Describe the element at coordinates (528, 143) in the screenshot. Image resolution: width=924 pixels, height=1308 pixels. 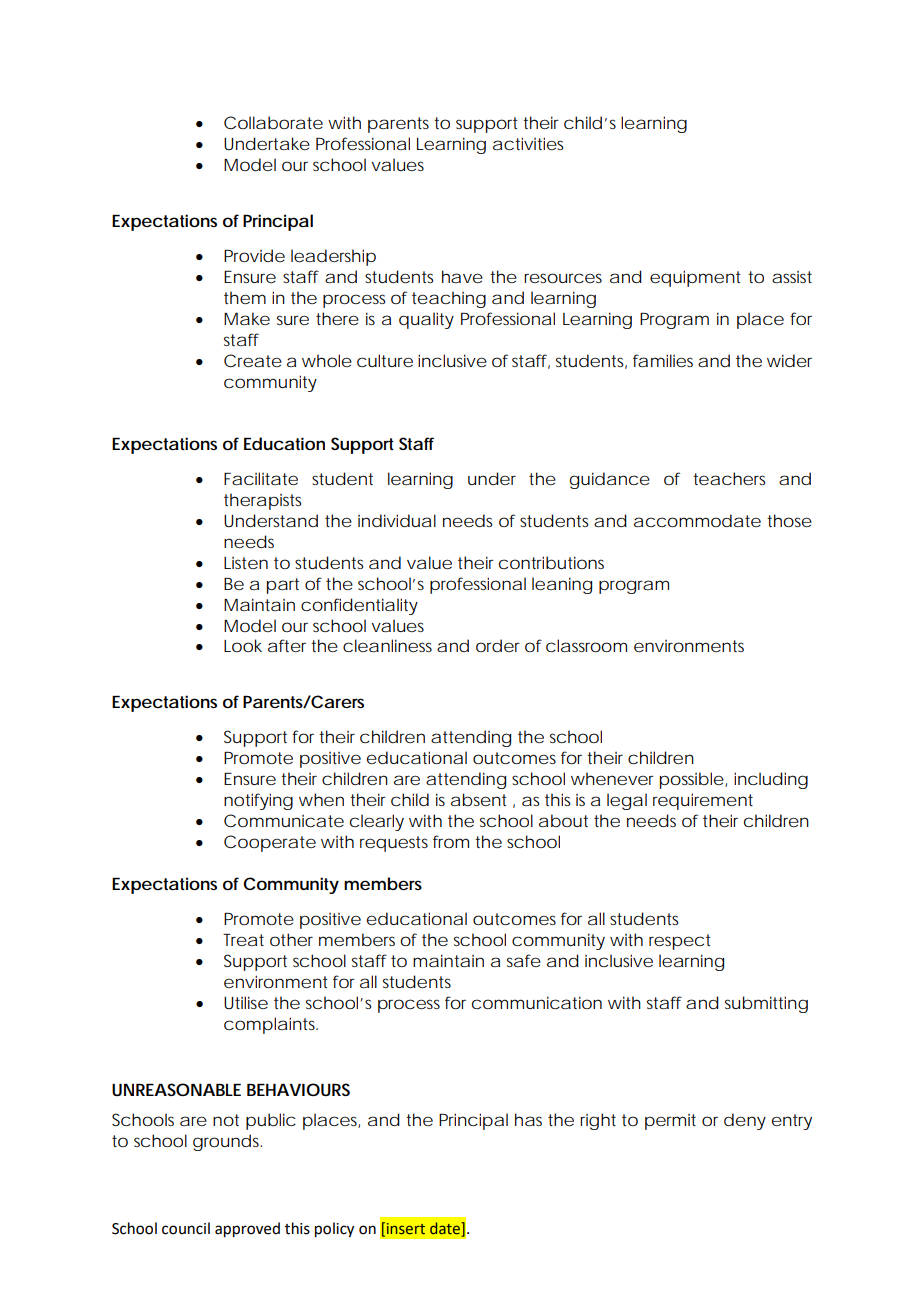
I see `activities` at that location.
